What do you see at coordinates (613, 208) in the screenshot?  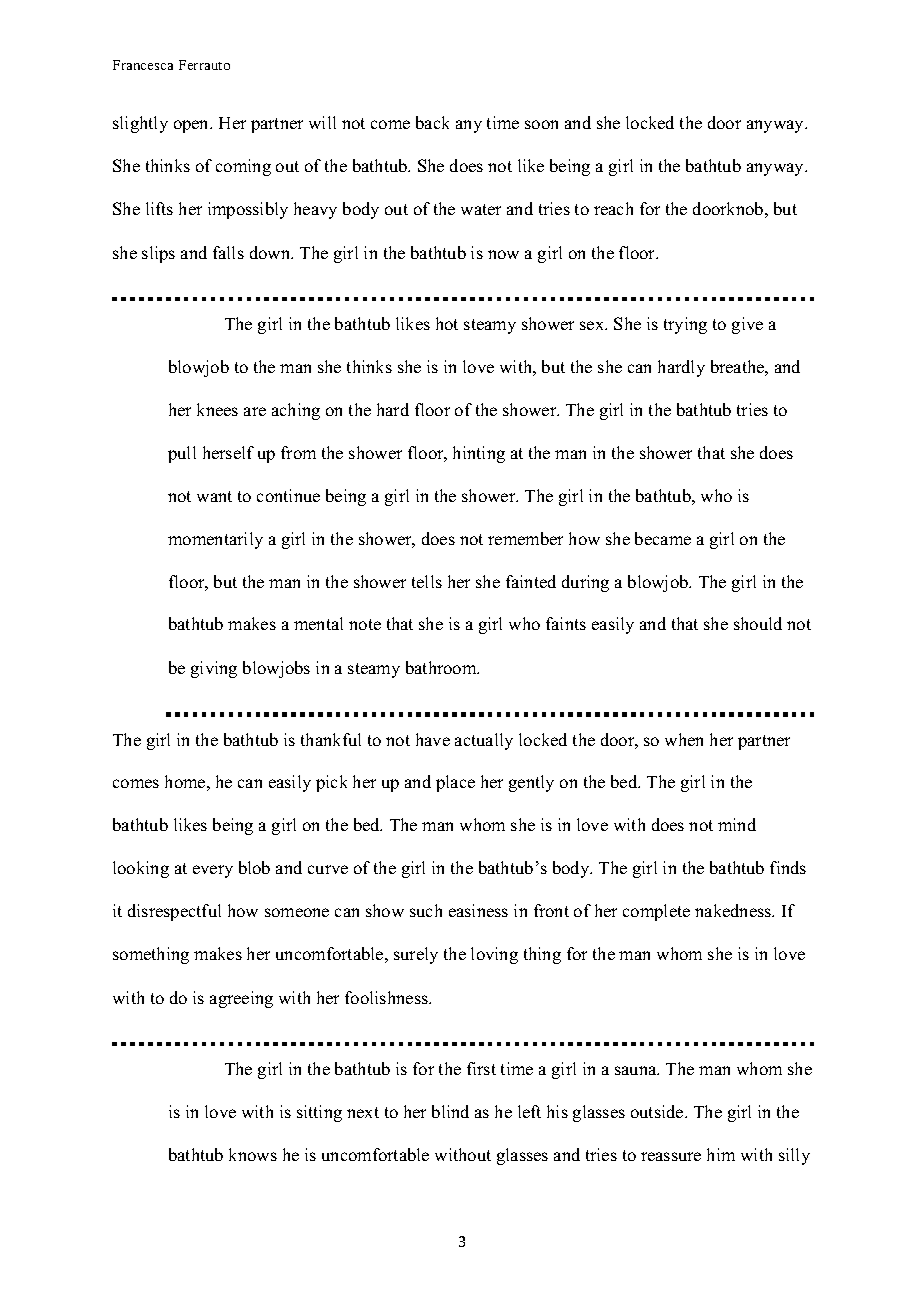 I see `reach` at bounding box center [613, 208].
